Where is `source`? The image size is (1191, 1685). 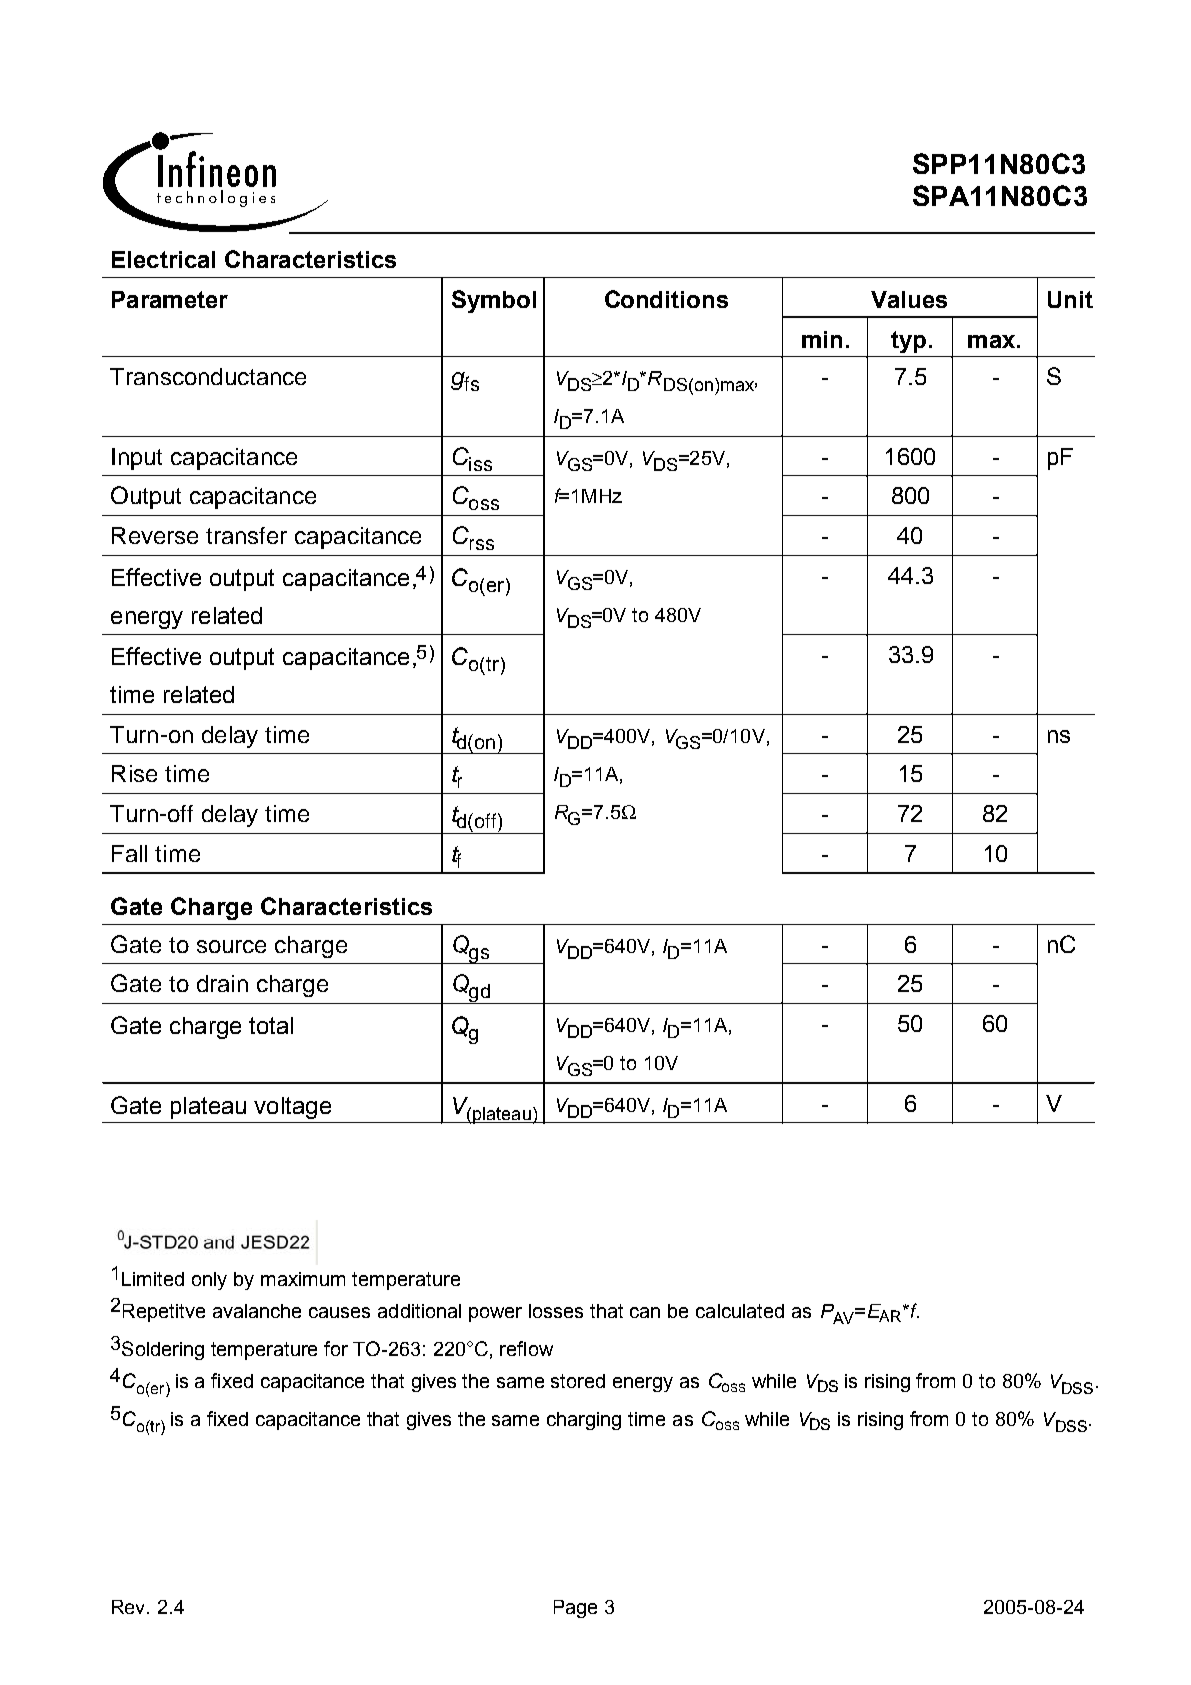 source is located at coordinates (231, 946).
